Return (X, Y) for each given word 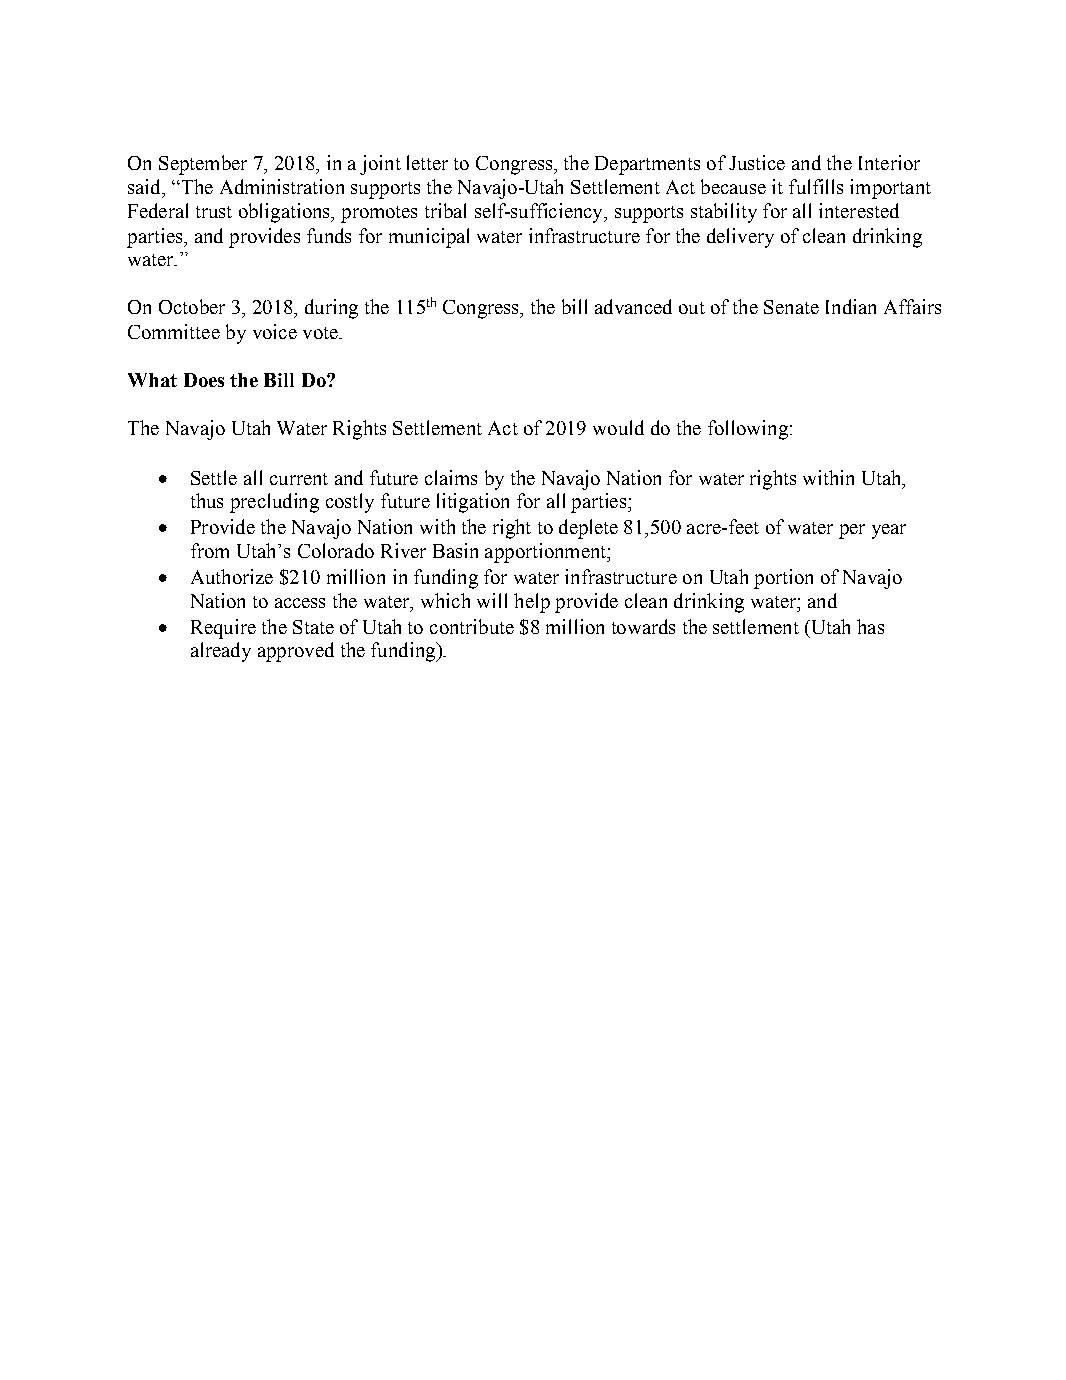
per (852, 531)
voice (275, 331)
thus (207, 500)
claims (451, 477)
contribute (472, 626)
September (203, 165)
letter (427, 162)
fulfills (816, 186)
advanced (633, 306)
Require (223, 629)
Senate (791, 307)
